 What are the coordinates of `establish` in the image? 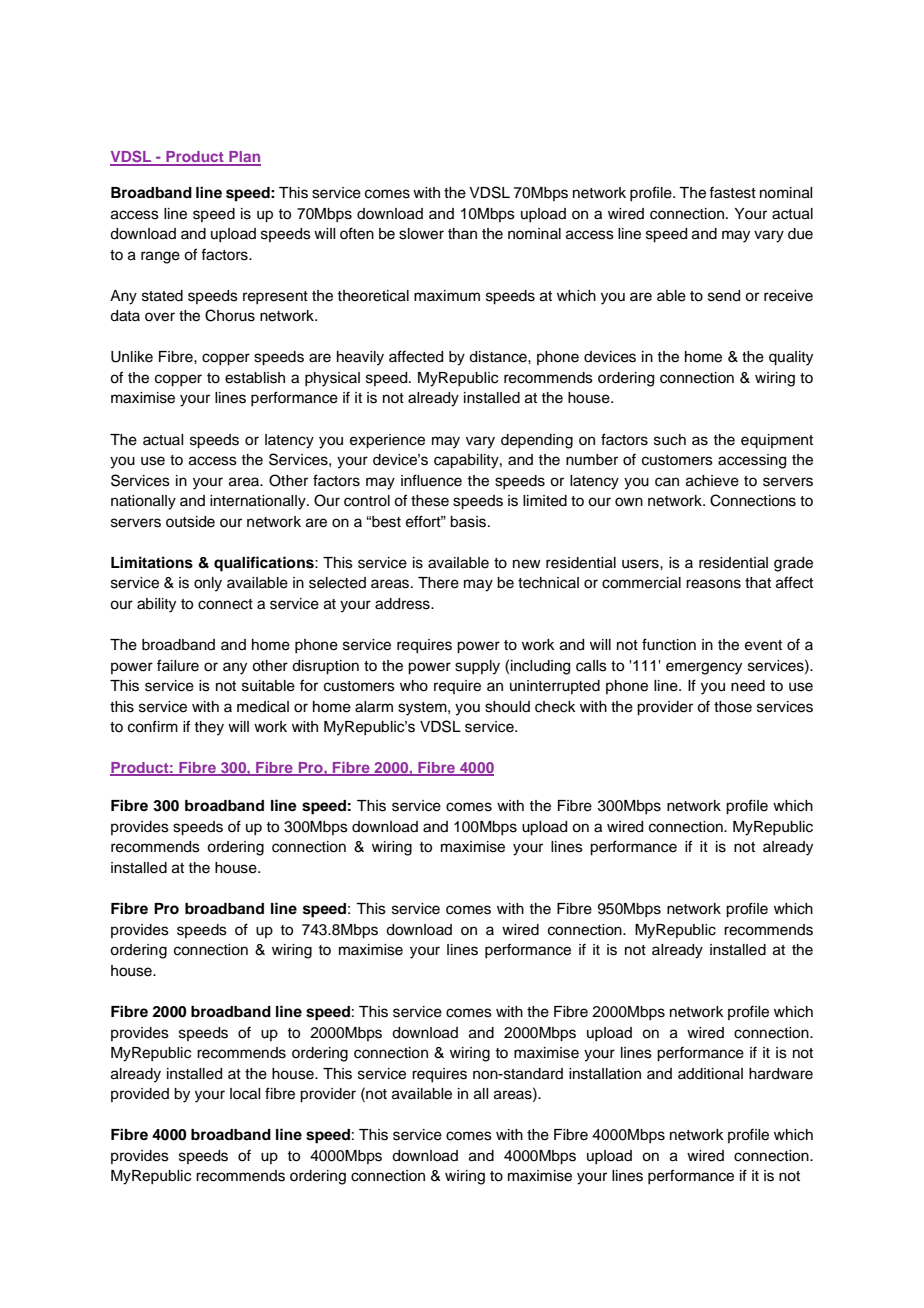 It's located at (255, 378).
